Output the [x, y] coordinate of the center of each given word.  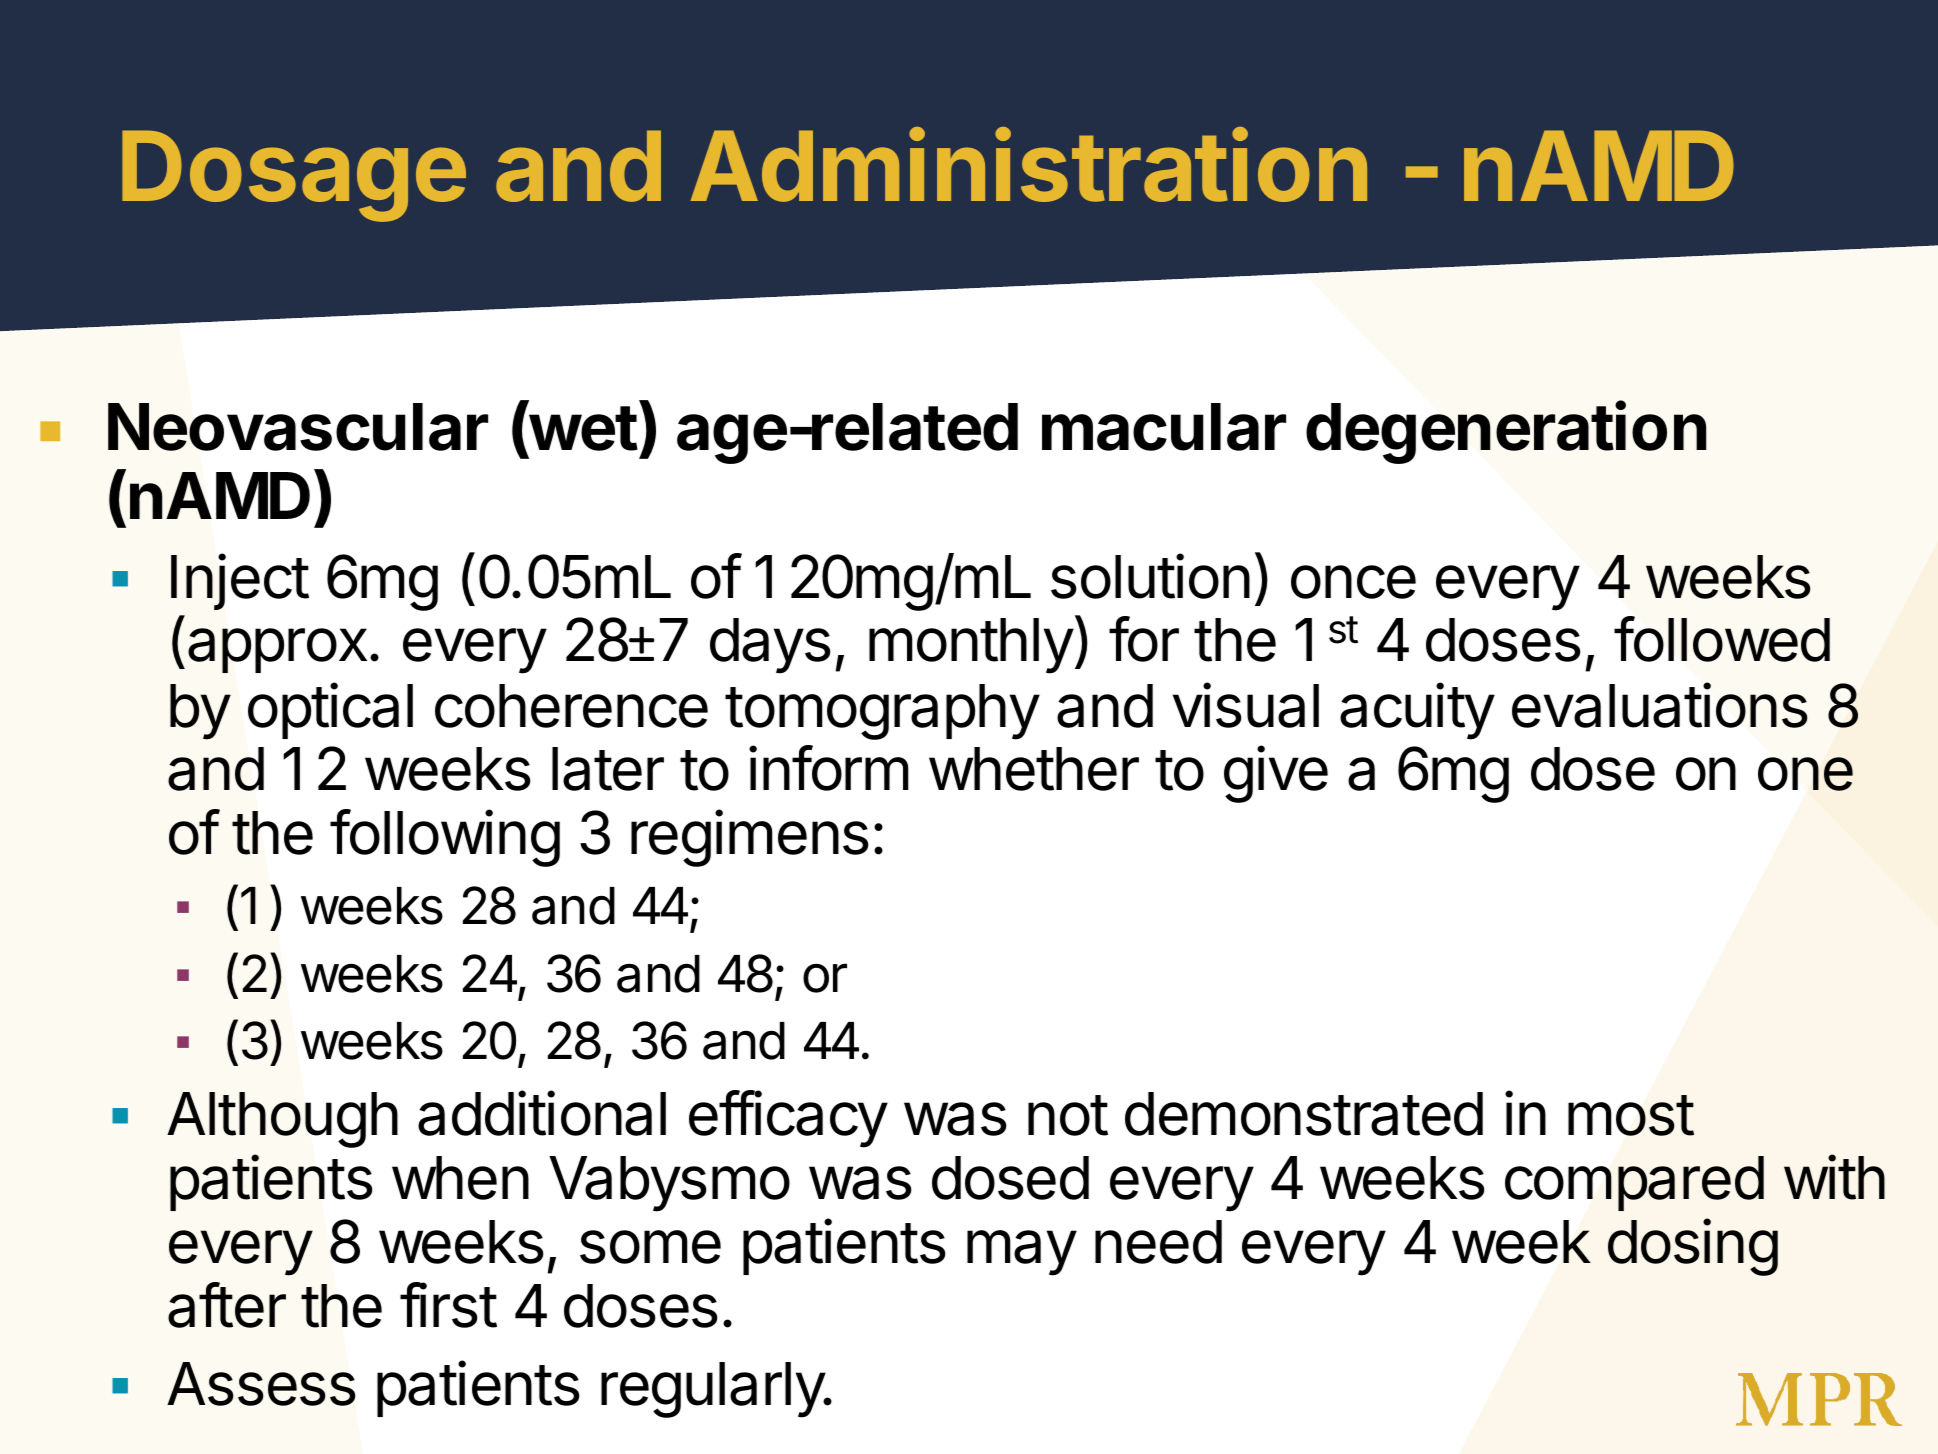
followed [1722, 639]
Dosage [294, 176]
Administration [1028, 165]
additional [542, 1113]
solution [1150, 576]
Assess [261, 1384]
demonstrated [1304, 1114]
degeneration [1506, 432]
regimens [750, 838]
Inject [240, 582]
